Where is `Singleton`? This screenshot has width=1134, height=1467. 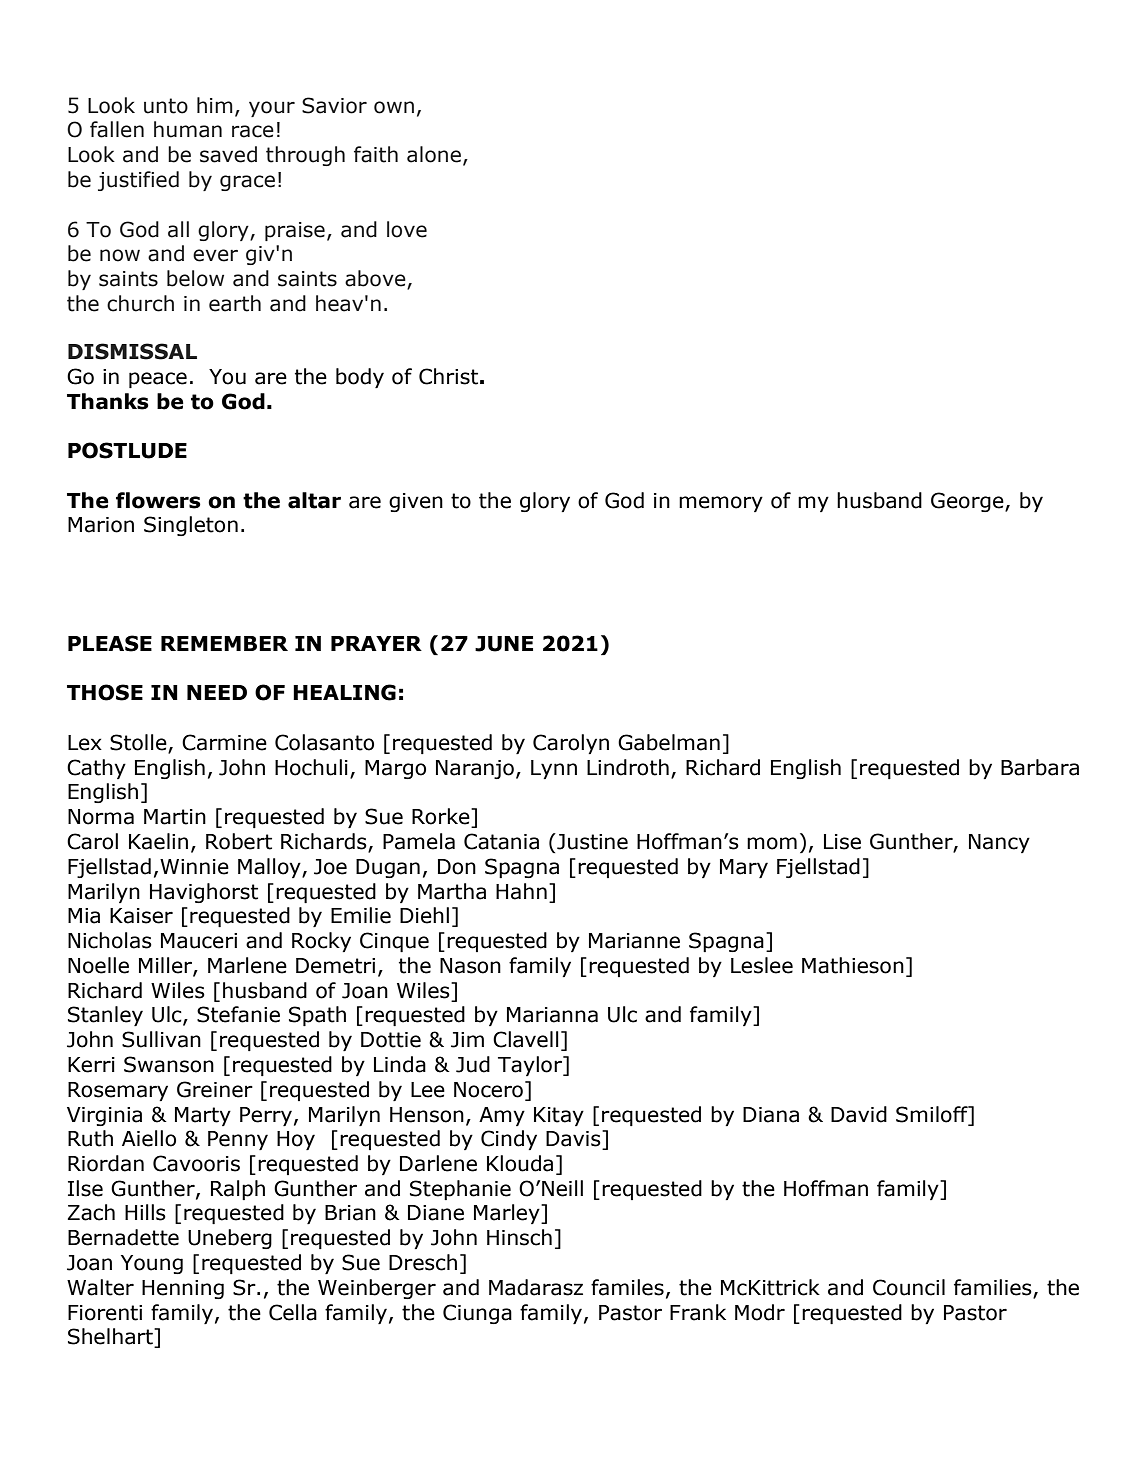
Singleton is located at coordinates (191, 526).
